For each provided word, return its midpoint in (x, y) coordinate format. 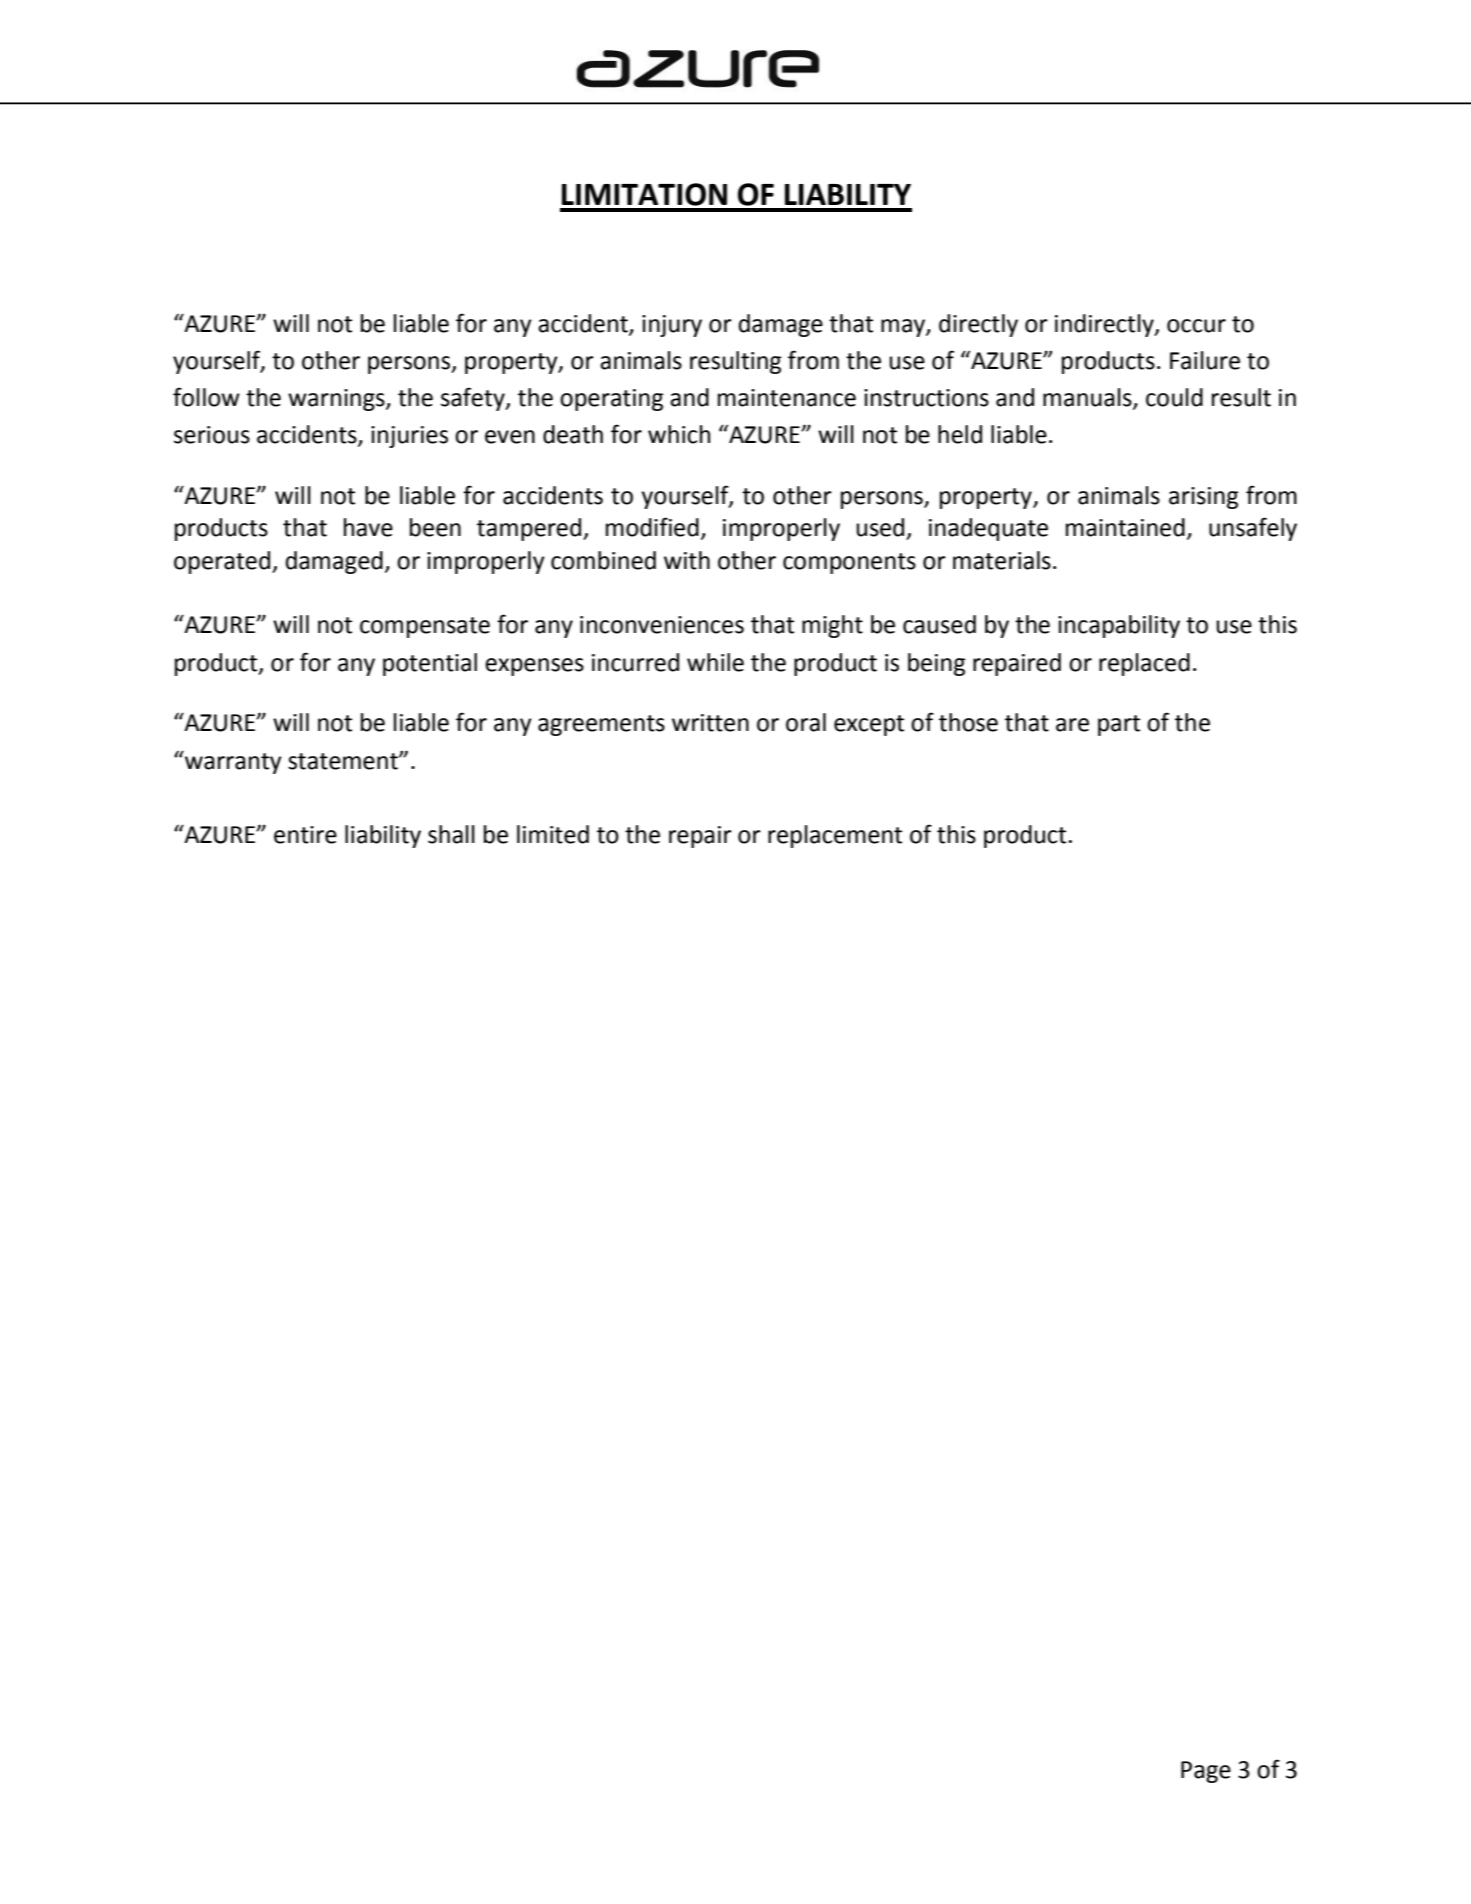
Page (1206, 1772)
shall (451, 834)
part (1119, 725)
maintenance (787, 398)
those (968, 722)
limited (553, 834)
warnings (337, 400)
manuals (1088, 398)
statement (344, 761)
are (1072, 725)
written (710, 723)
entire (305, 835)
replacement (835, 836)
